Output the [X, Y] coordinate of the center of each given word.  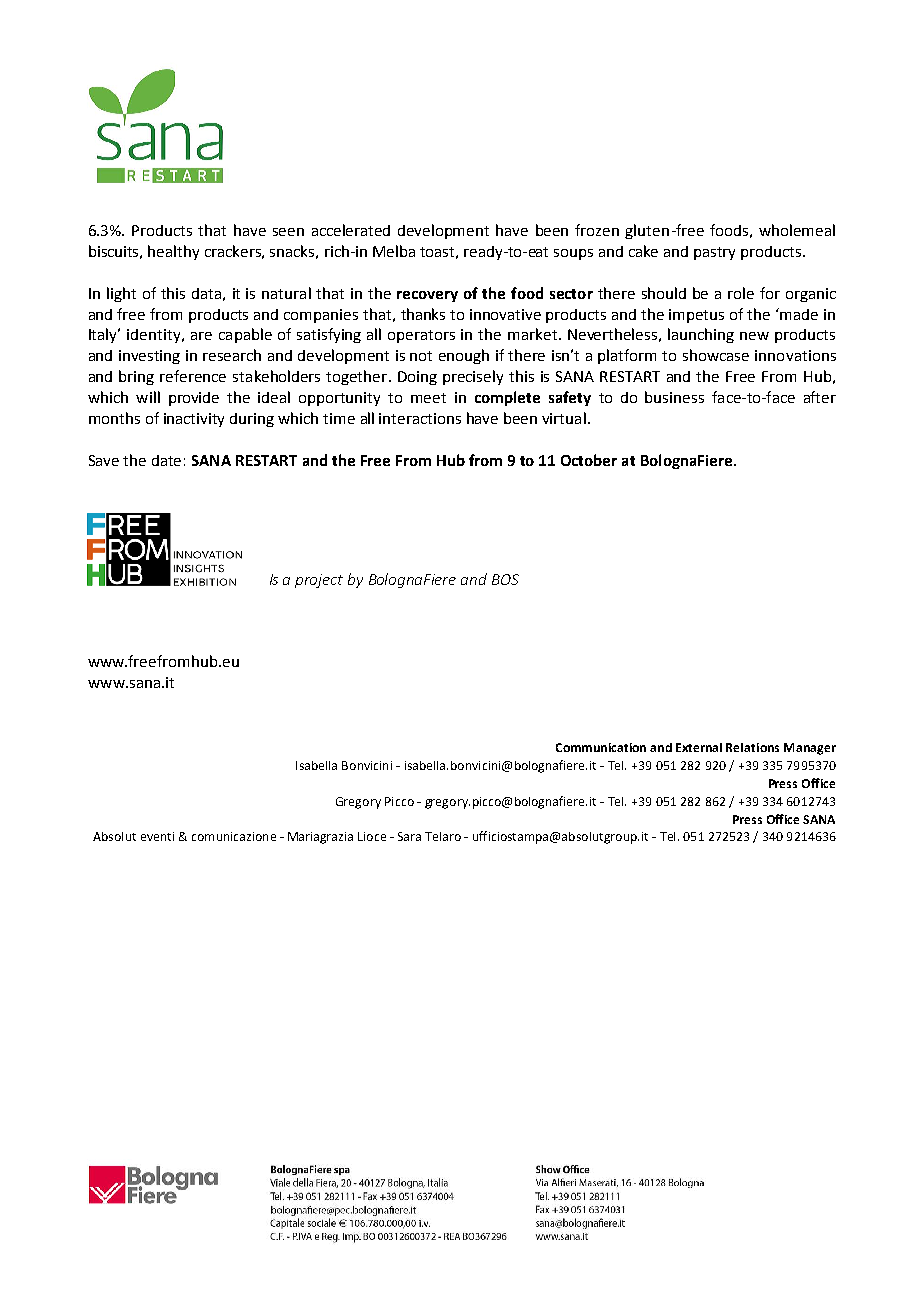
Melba [394, 251]
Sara [409, 836]
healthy [173, 252]
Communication [601, 747]
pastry [714, 253]
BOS [505, 579]
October [589, 460]
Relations [752, 747]
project [319, 581]
